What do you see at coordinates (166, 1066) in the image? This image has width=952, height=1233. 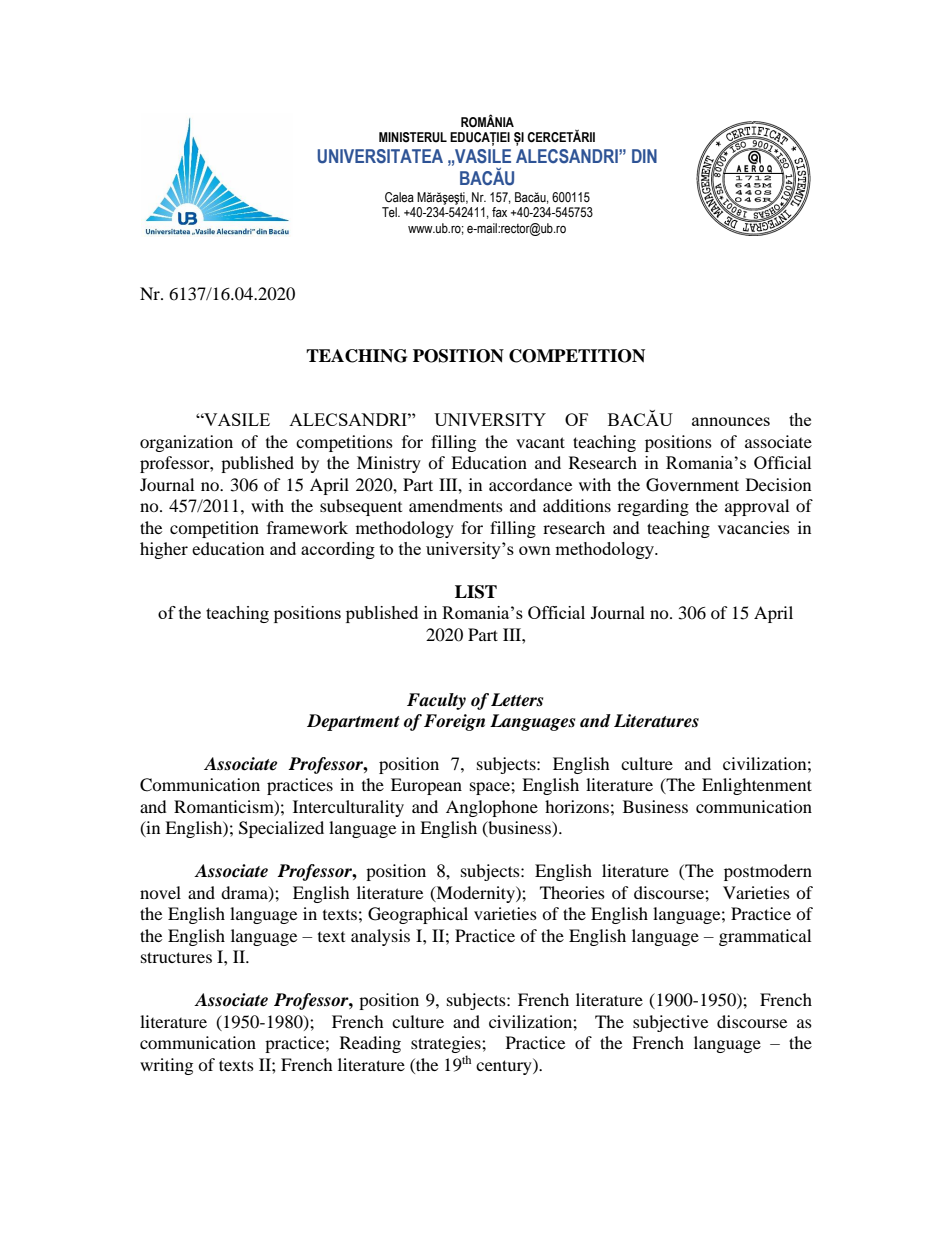 I see `writing` at bounding box center [166, 1066].
